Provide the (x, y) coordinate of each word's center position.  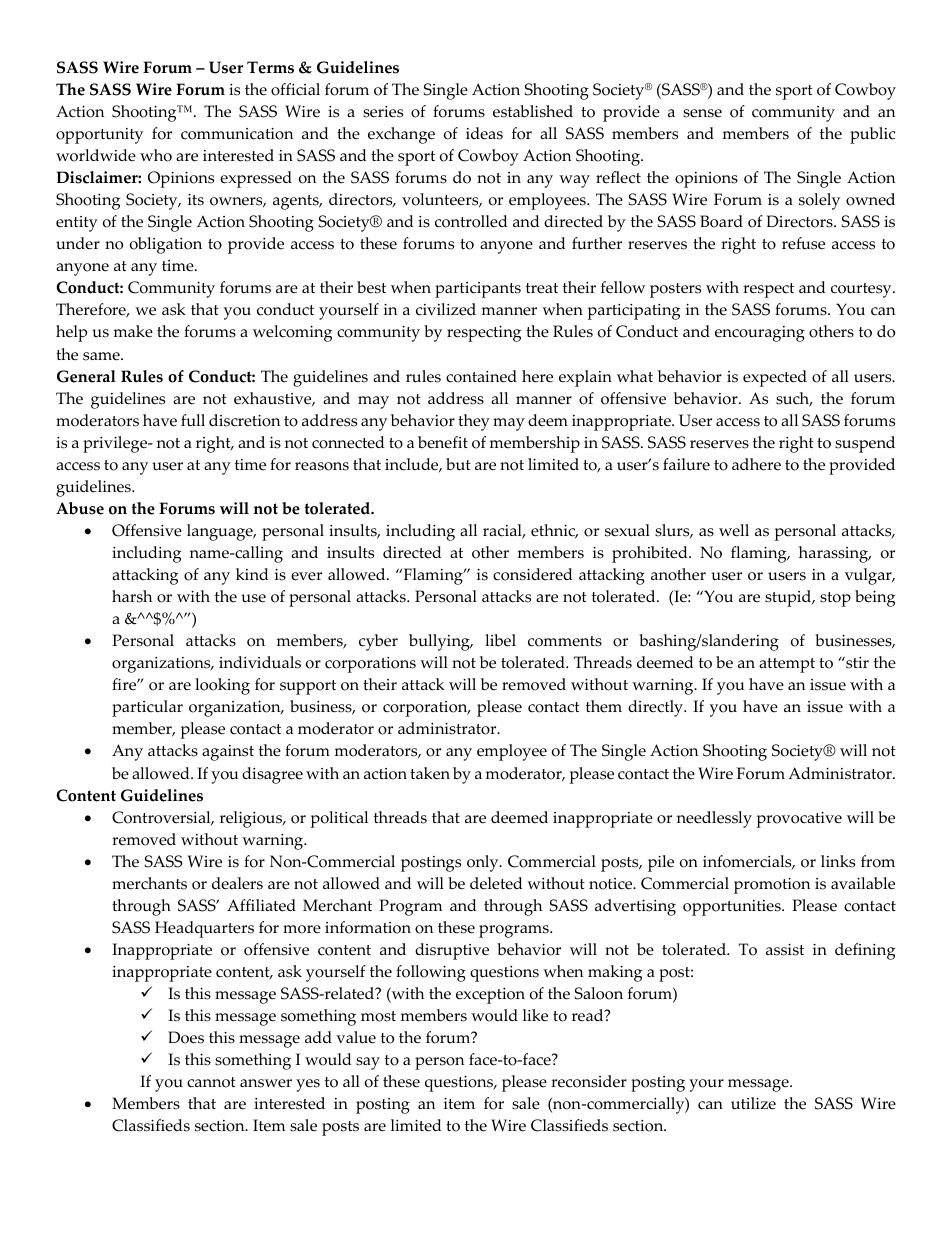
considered (533, 574)
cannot (211, 1082)
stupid (789, 598)
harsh (132, 596)
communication (237, 134)
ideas (484, 133)
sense (702, 113)
